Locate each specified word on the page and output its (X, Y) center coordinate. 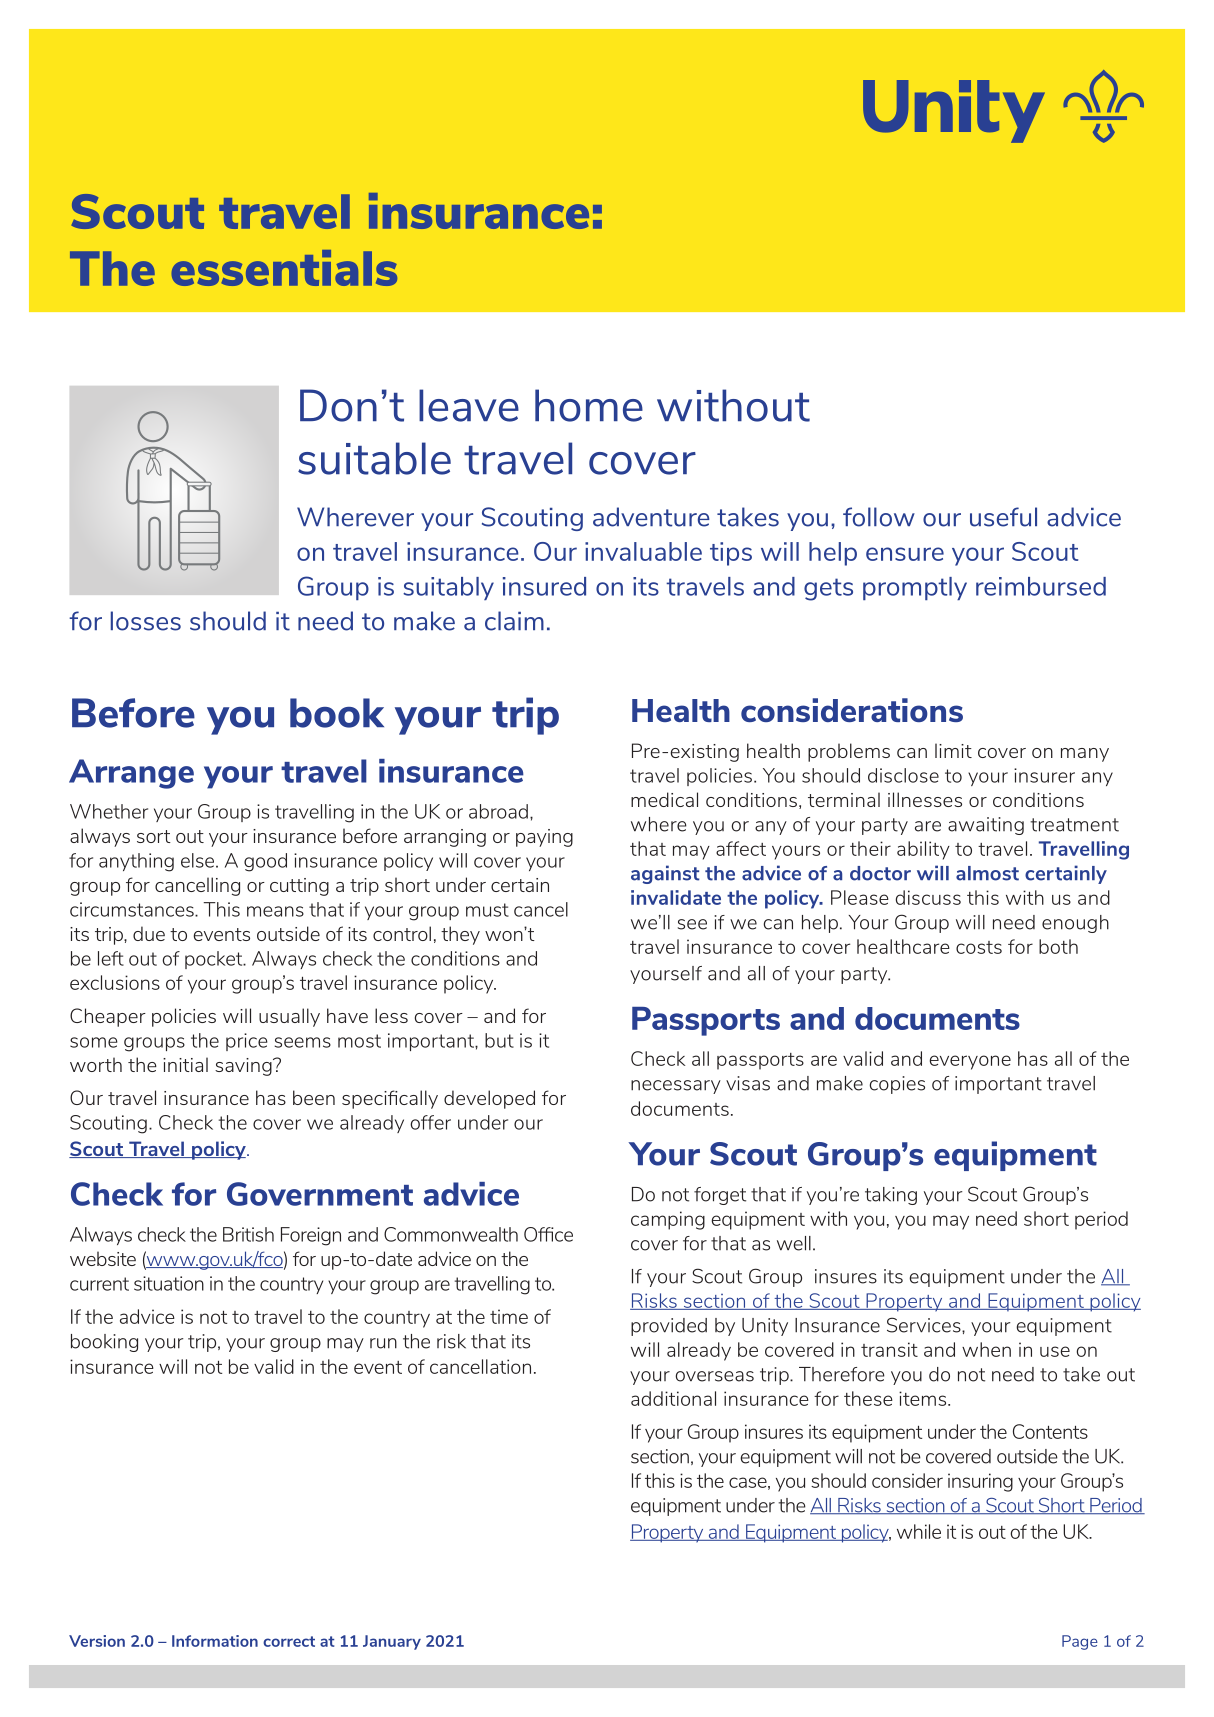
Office (548, 1234)
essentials (284, 268)
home (589, 405)
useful (1003, 517)
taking (891, 1196)
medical (664, 799)
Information (215, 1641)
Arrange (131, 774)
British (248, 1234)
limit (953, 750)
